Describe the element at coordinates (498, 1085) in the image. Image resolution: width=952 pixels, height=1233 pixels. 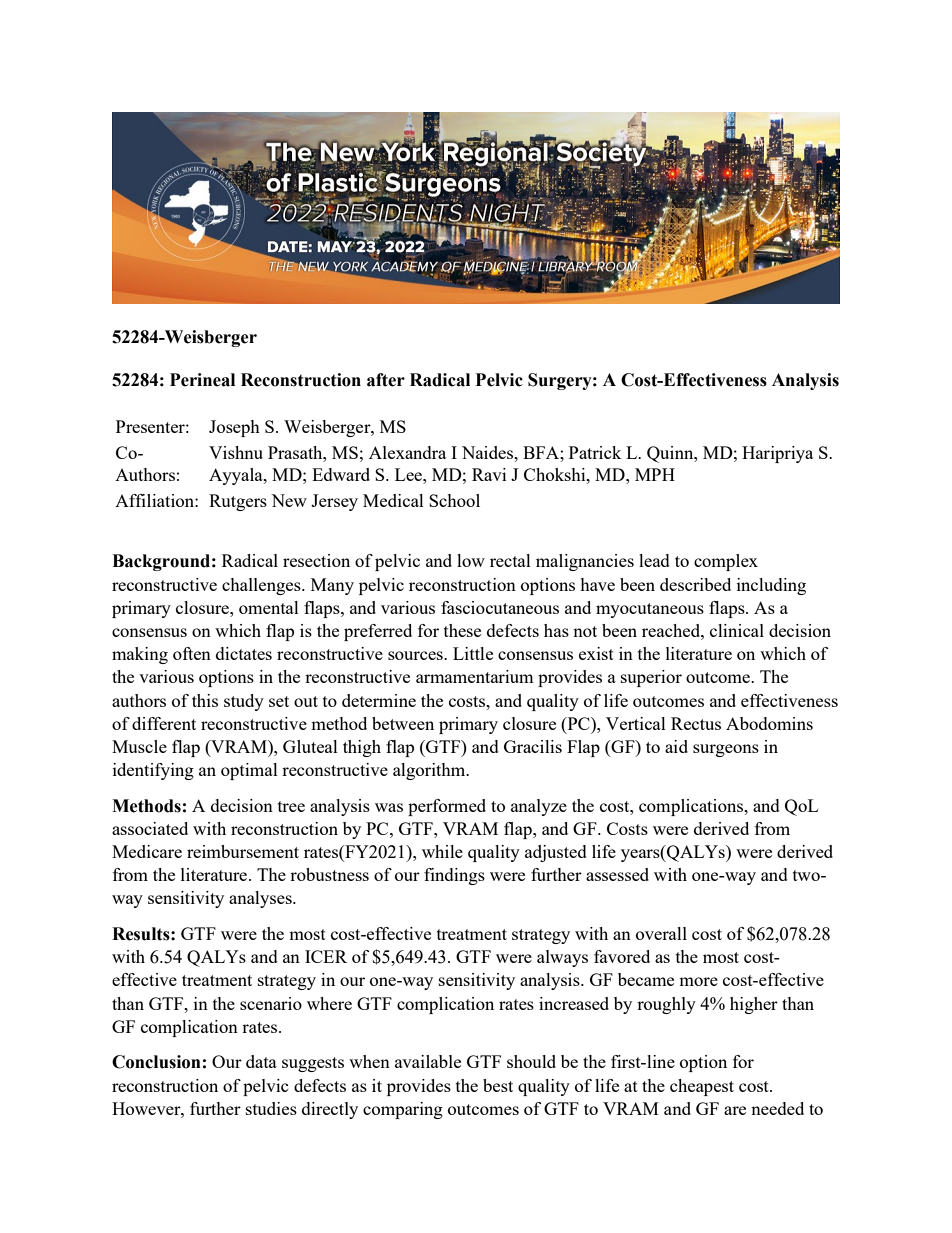
I see `best` at that location.
